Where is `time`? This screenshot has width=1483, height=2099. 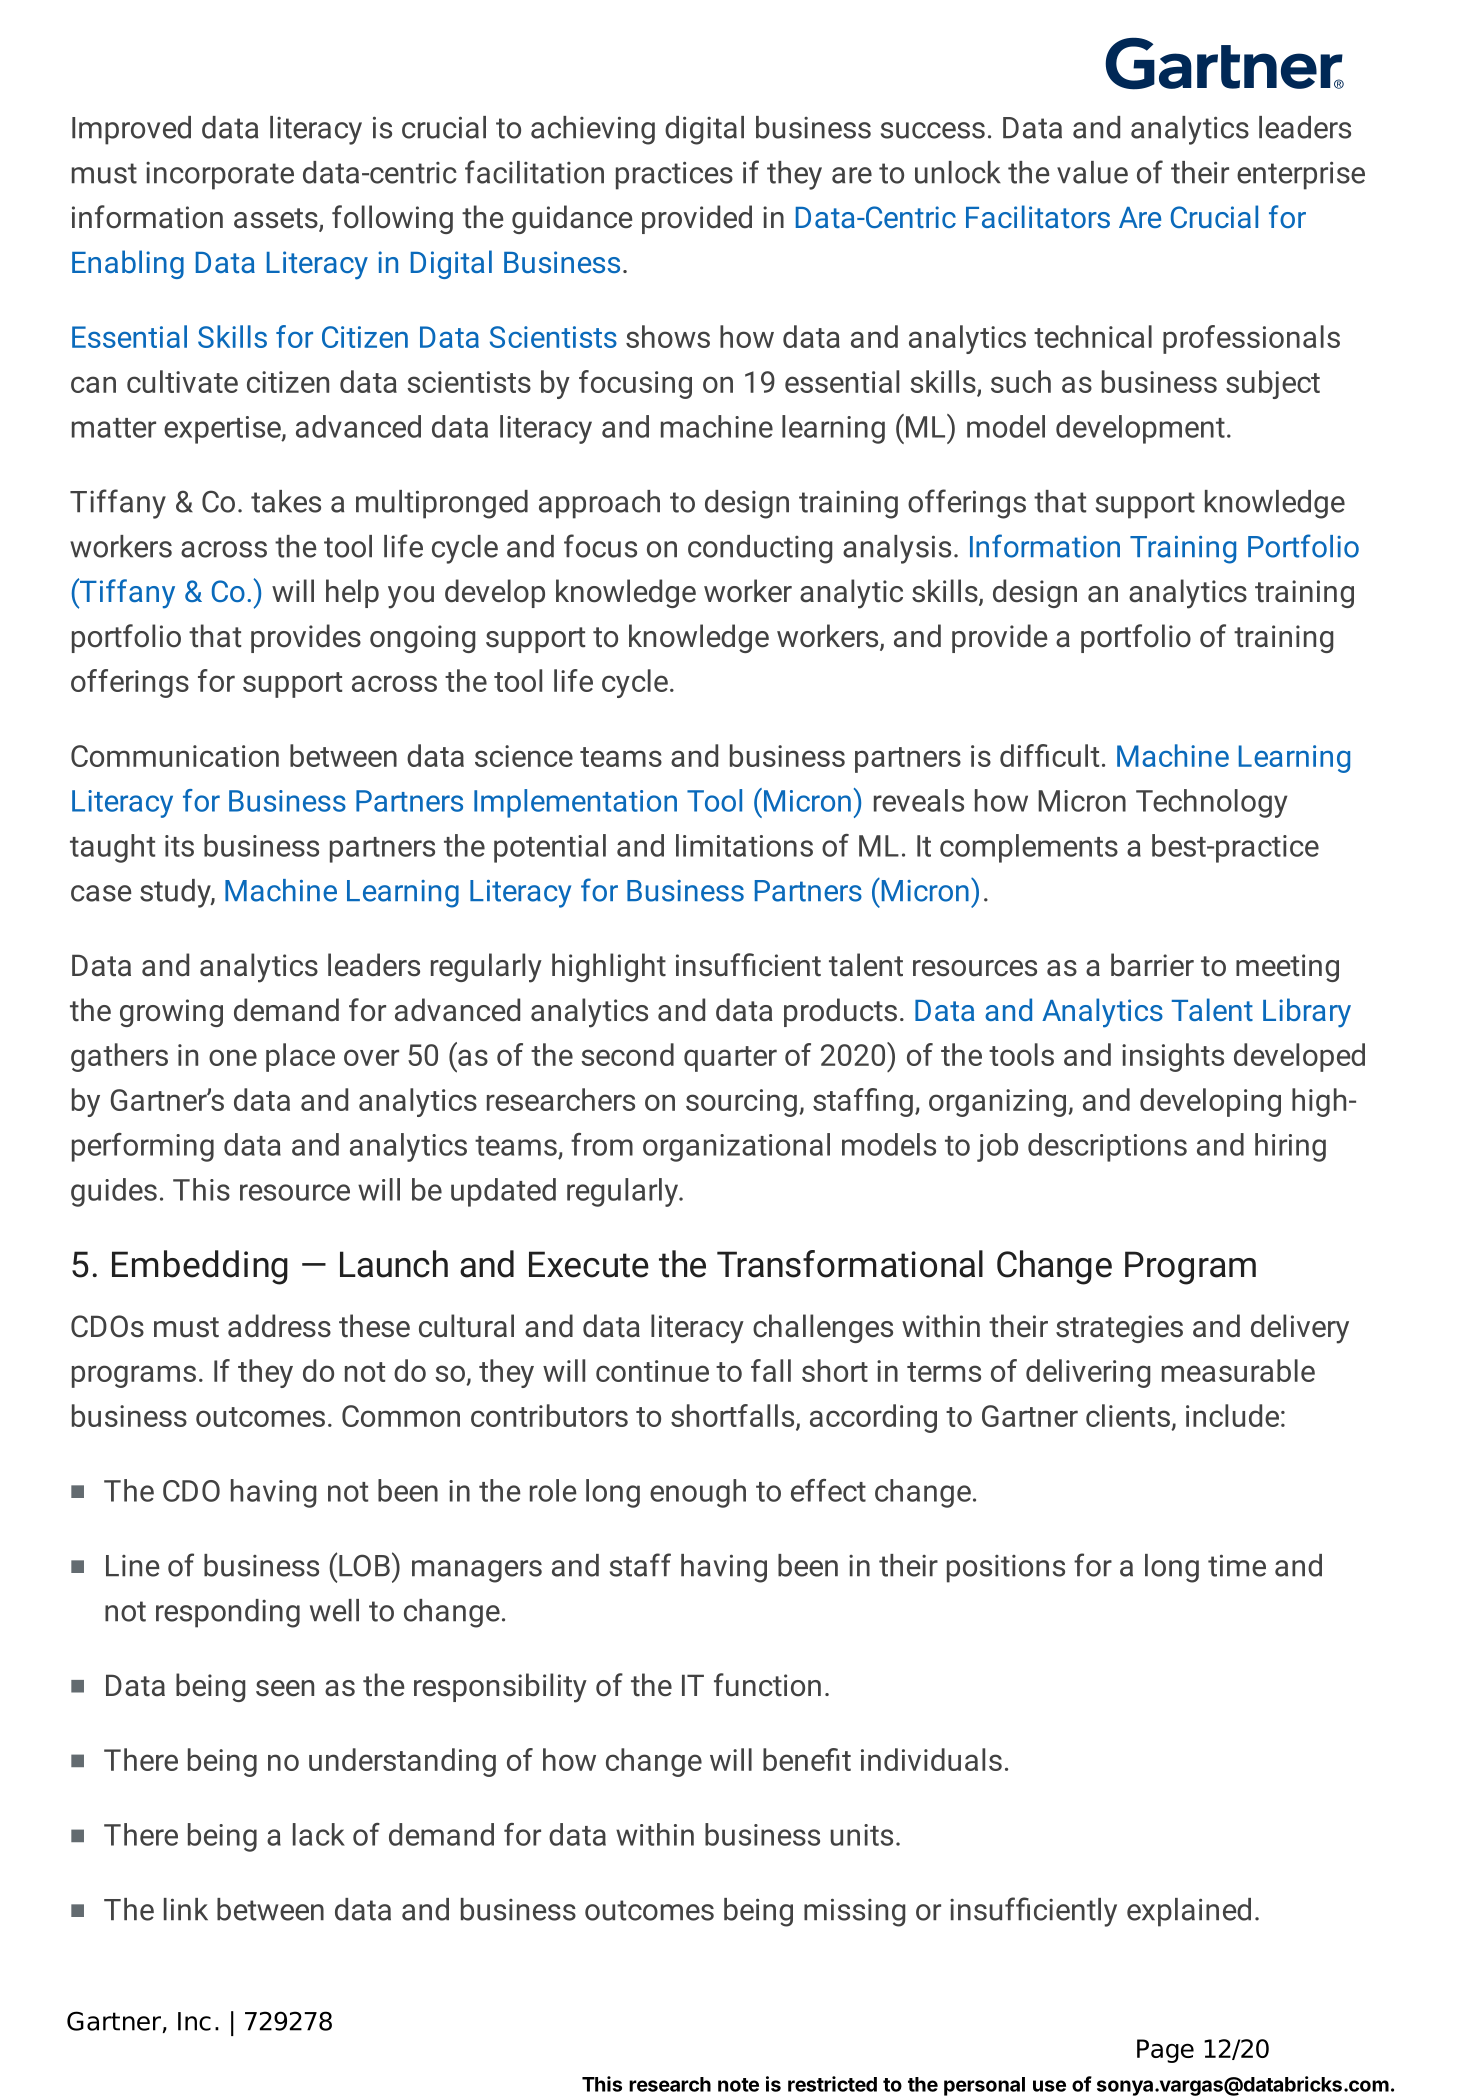
time is located at coordinates (1237, 1565).
